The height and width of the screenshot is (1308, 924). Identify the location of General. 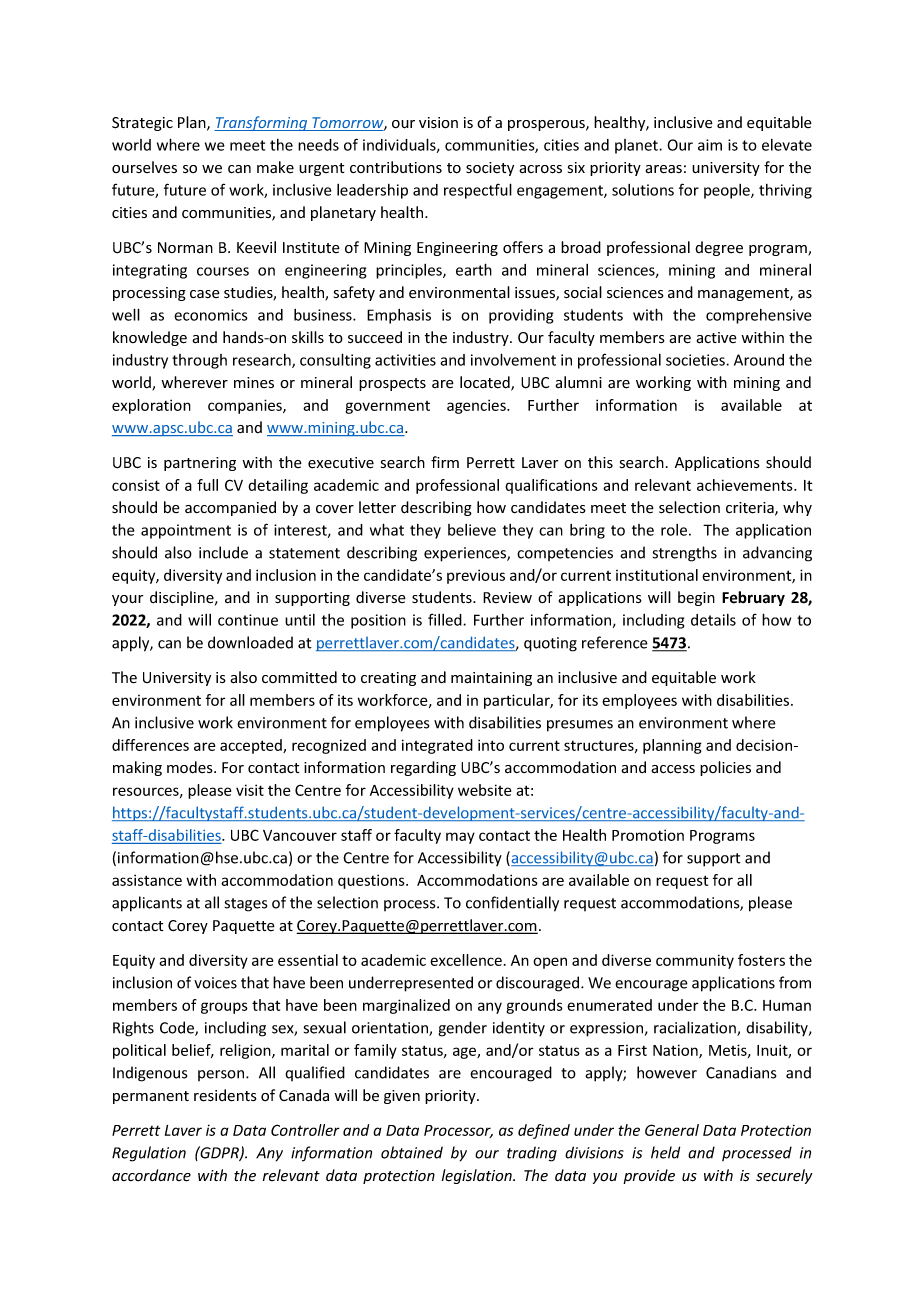
(672, 1130).
